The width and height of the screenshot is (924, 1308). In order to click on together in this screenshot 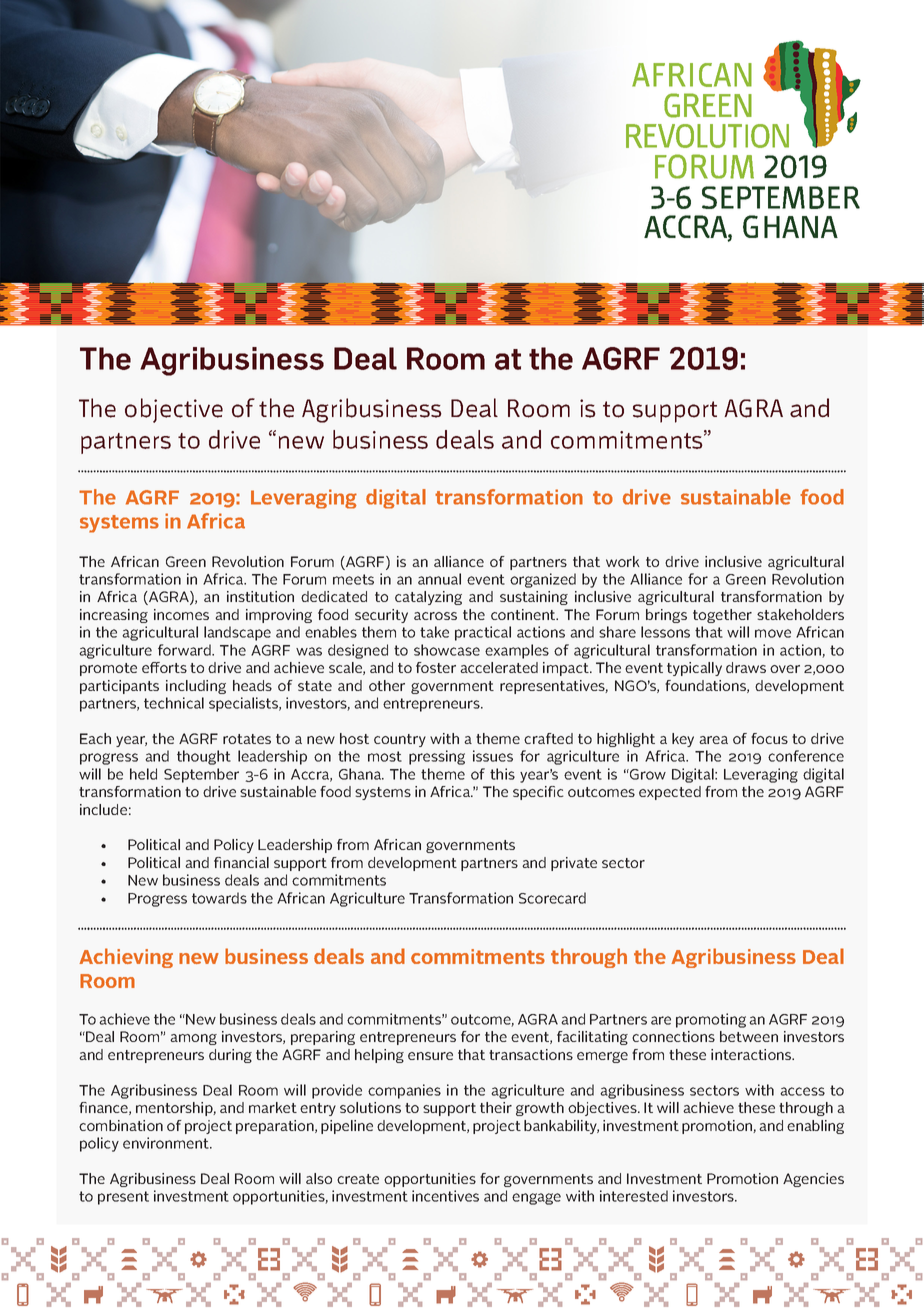, I will do `click(722, 616)`.
